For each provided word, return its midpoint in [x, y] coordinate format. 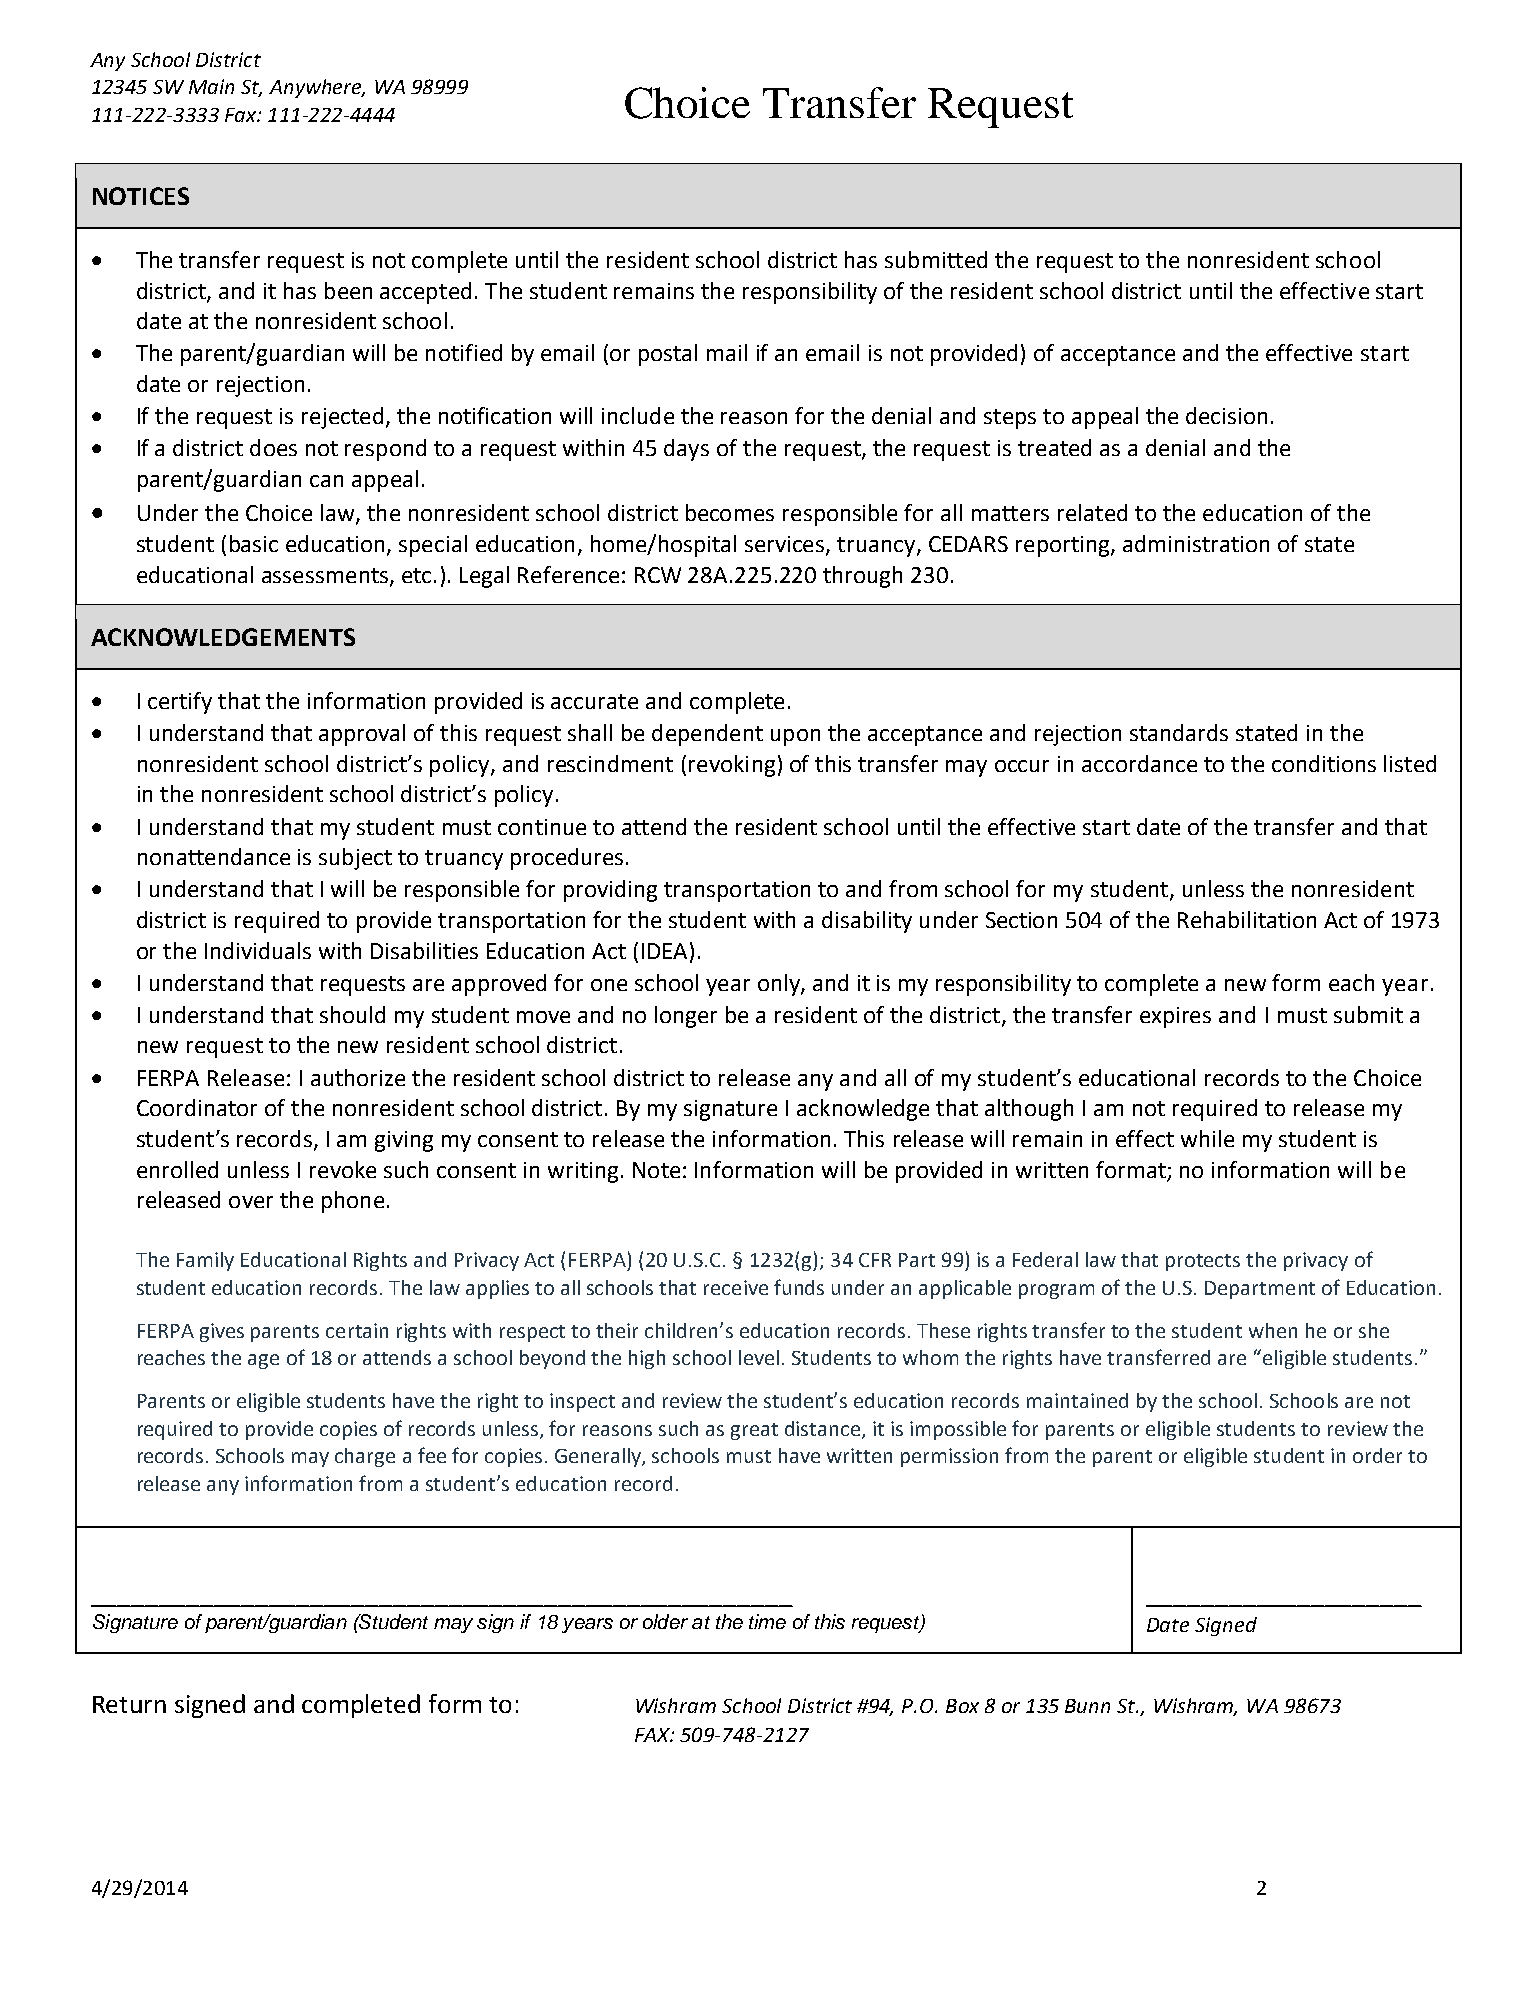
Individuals [258, 950]
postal [668, 355]
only [780, 985]
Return [129, 1704]
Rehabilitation [1247, 919]
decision [1226, 415]
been [348, 290]
